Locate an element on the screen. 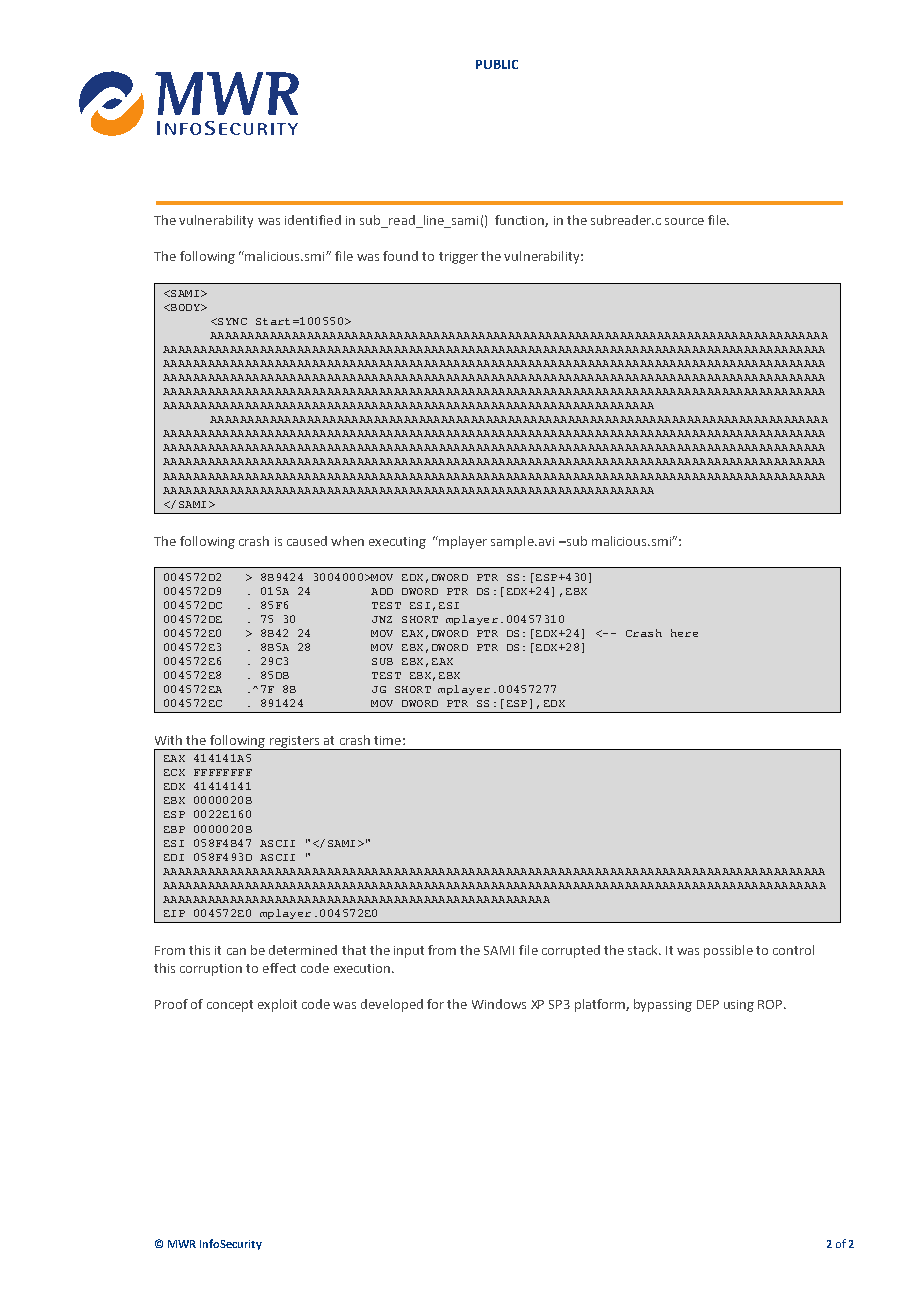 The width and height of the screenshot is (924, 1308). source is located at coordinates (684, 221).
